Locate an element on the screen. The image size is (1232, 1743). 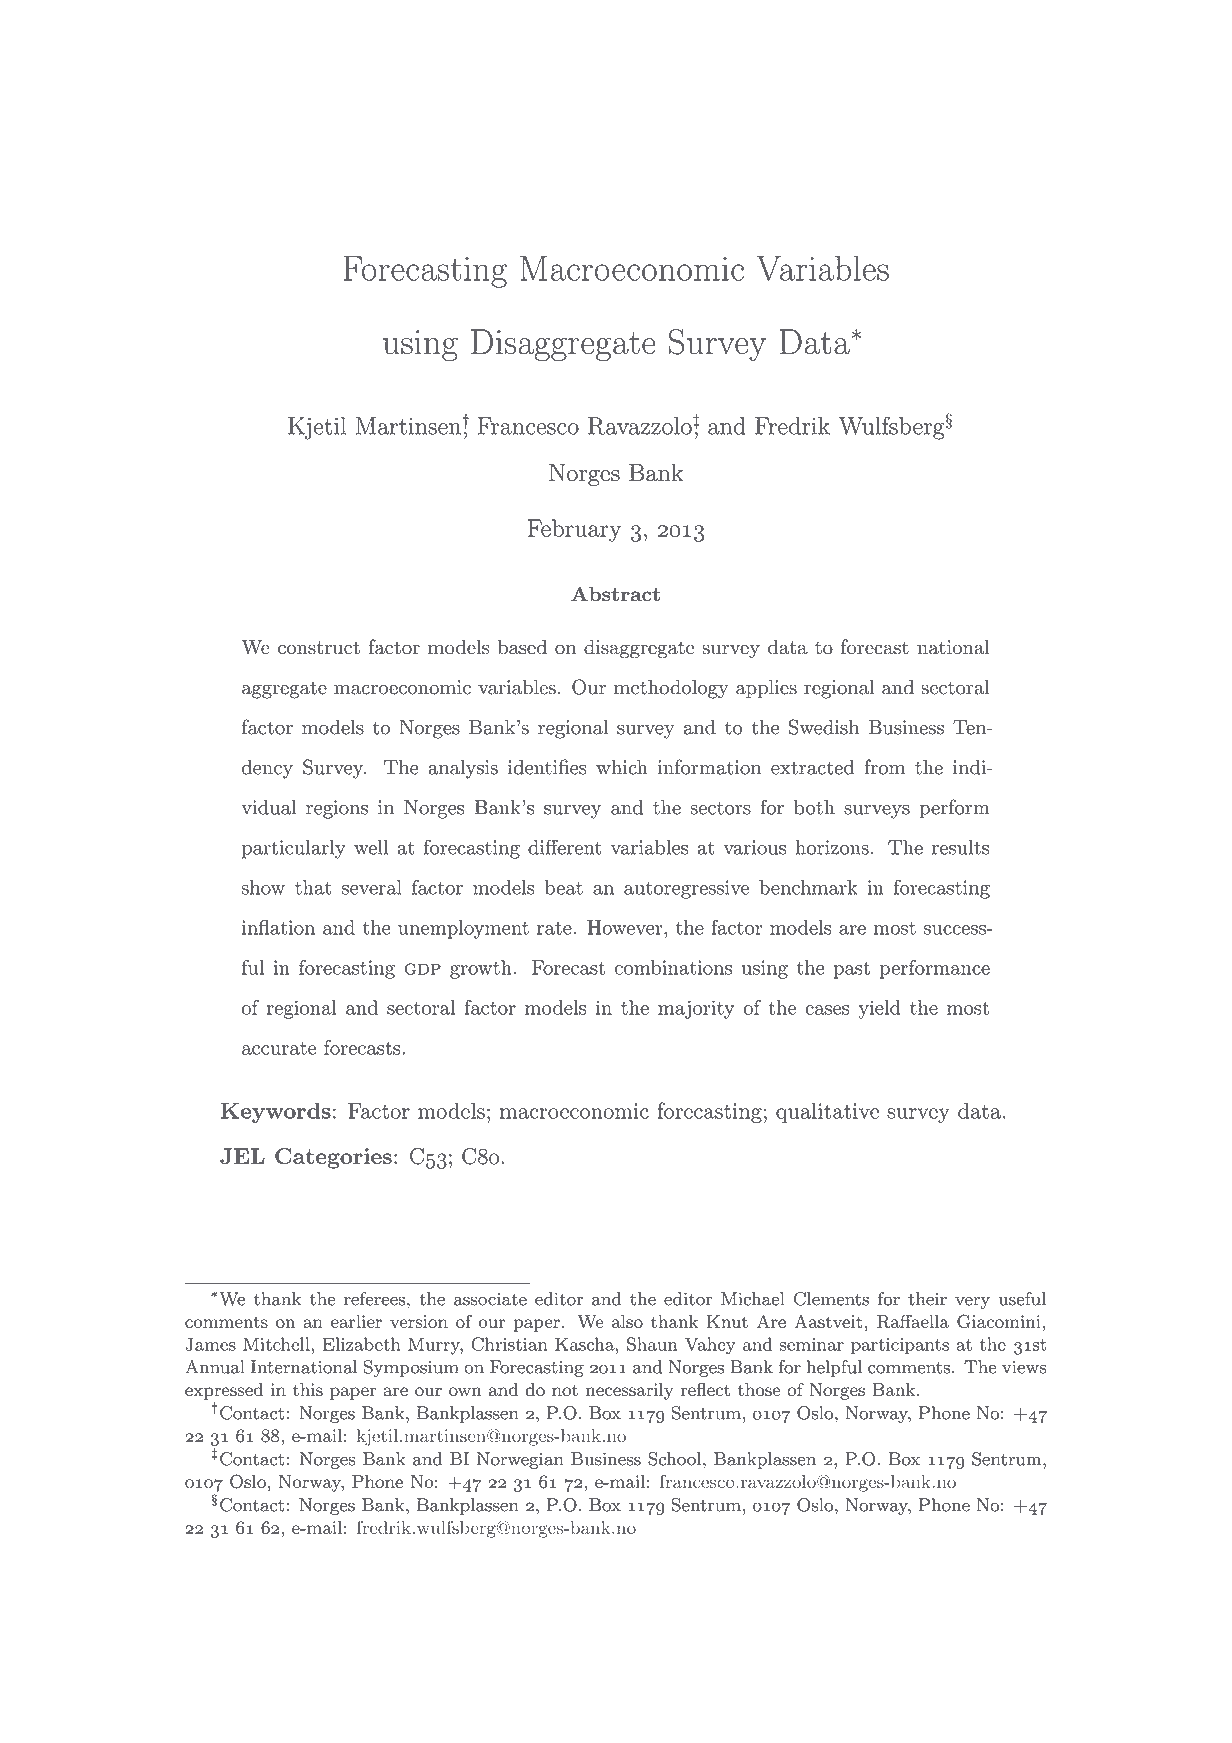
necessarily is located at coordinates (630, 1391).
